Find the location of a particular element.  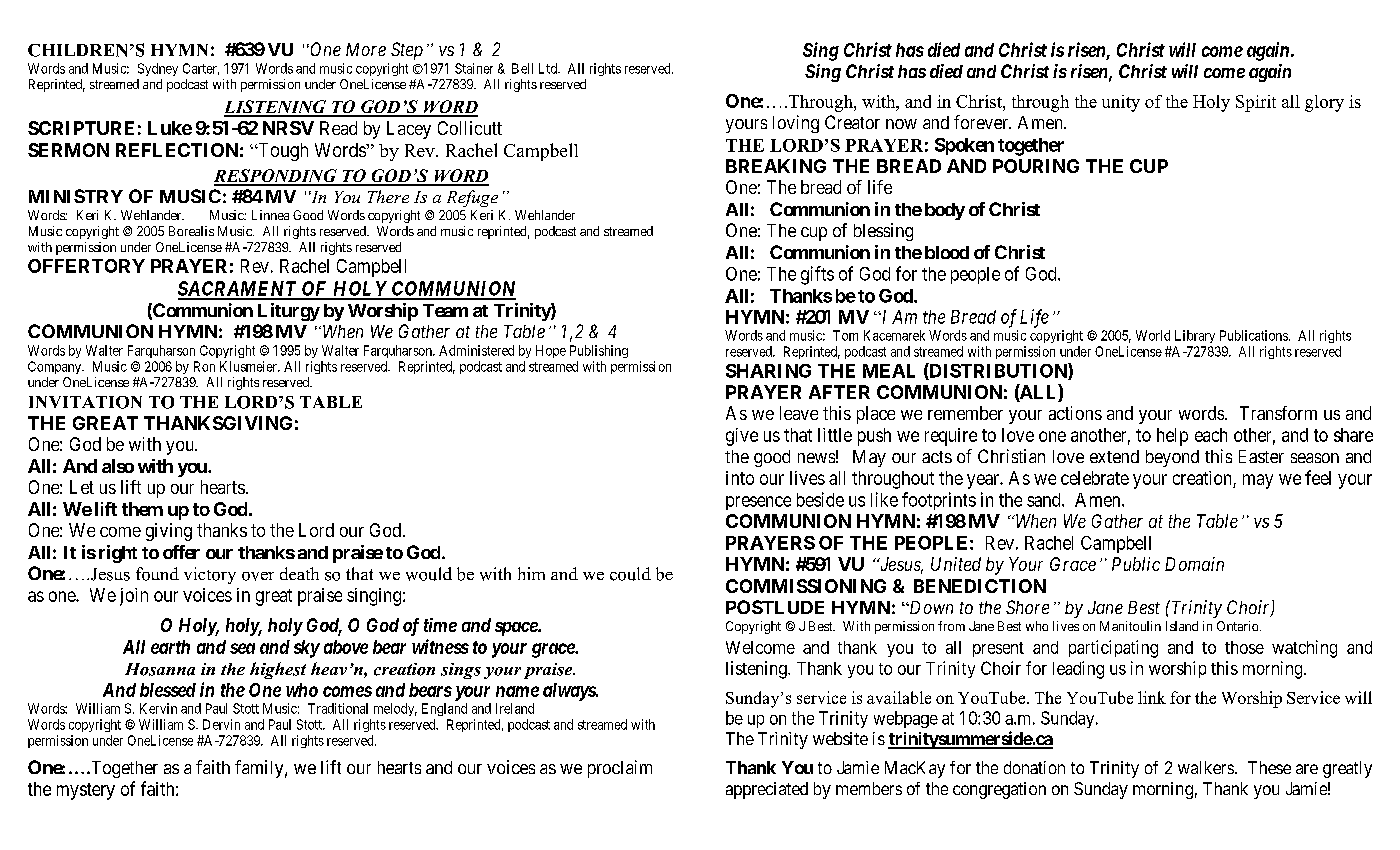

give is located at coordinates (742, 437).
